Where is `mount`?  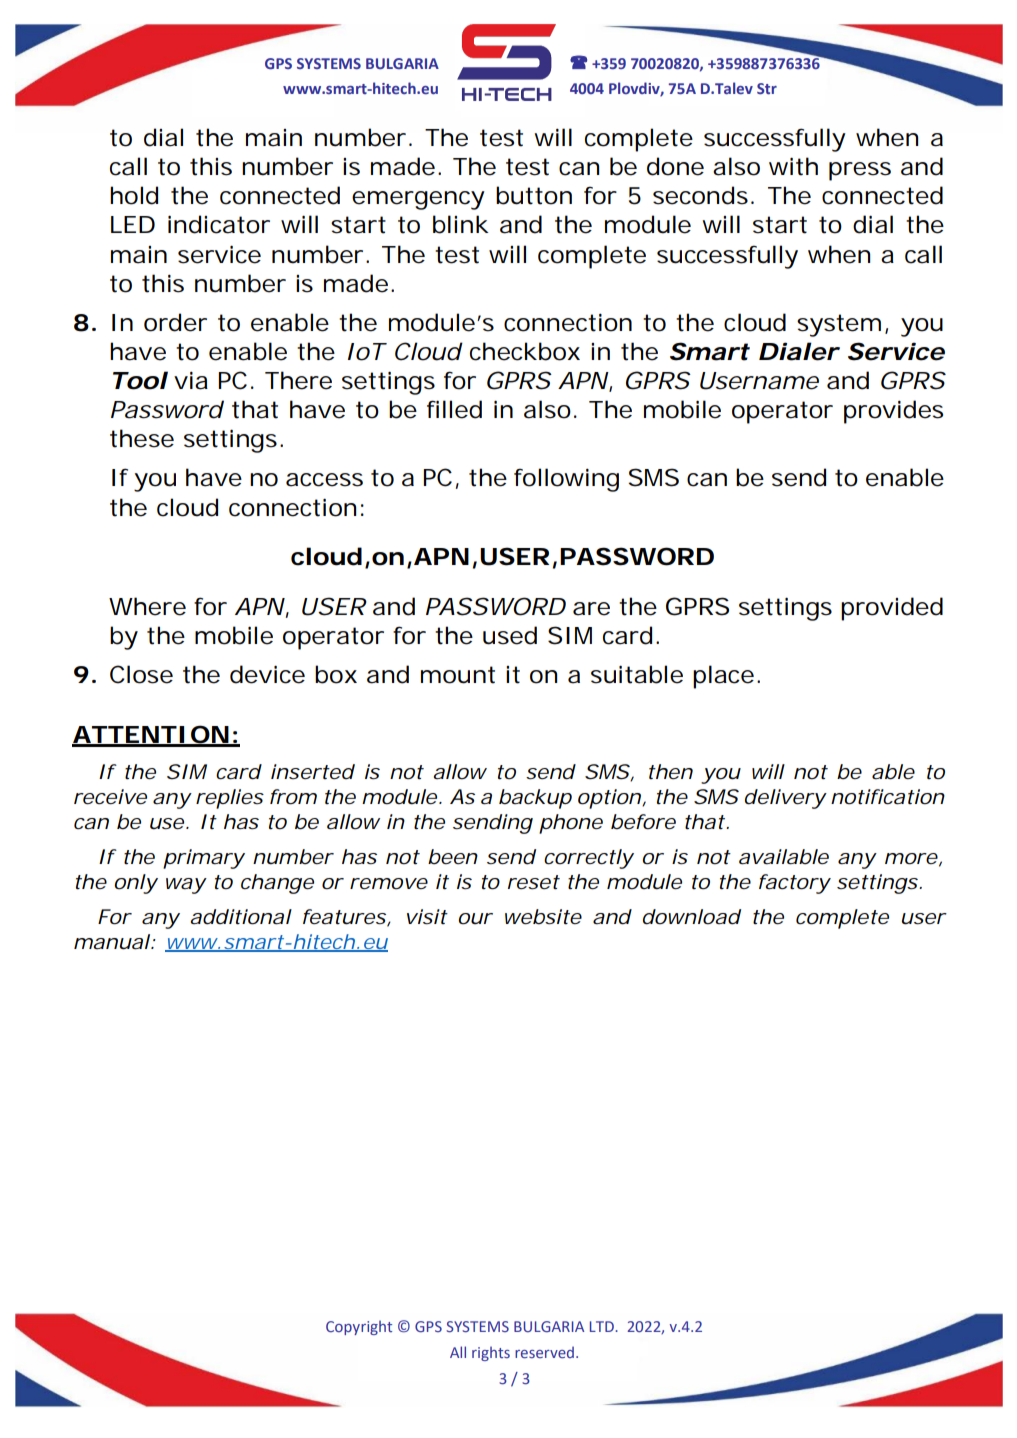 mount is located at coordinates (458, 675).
